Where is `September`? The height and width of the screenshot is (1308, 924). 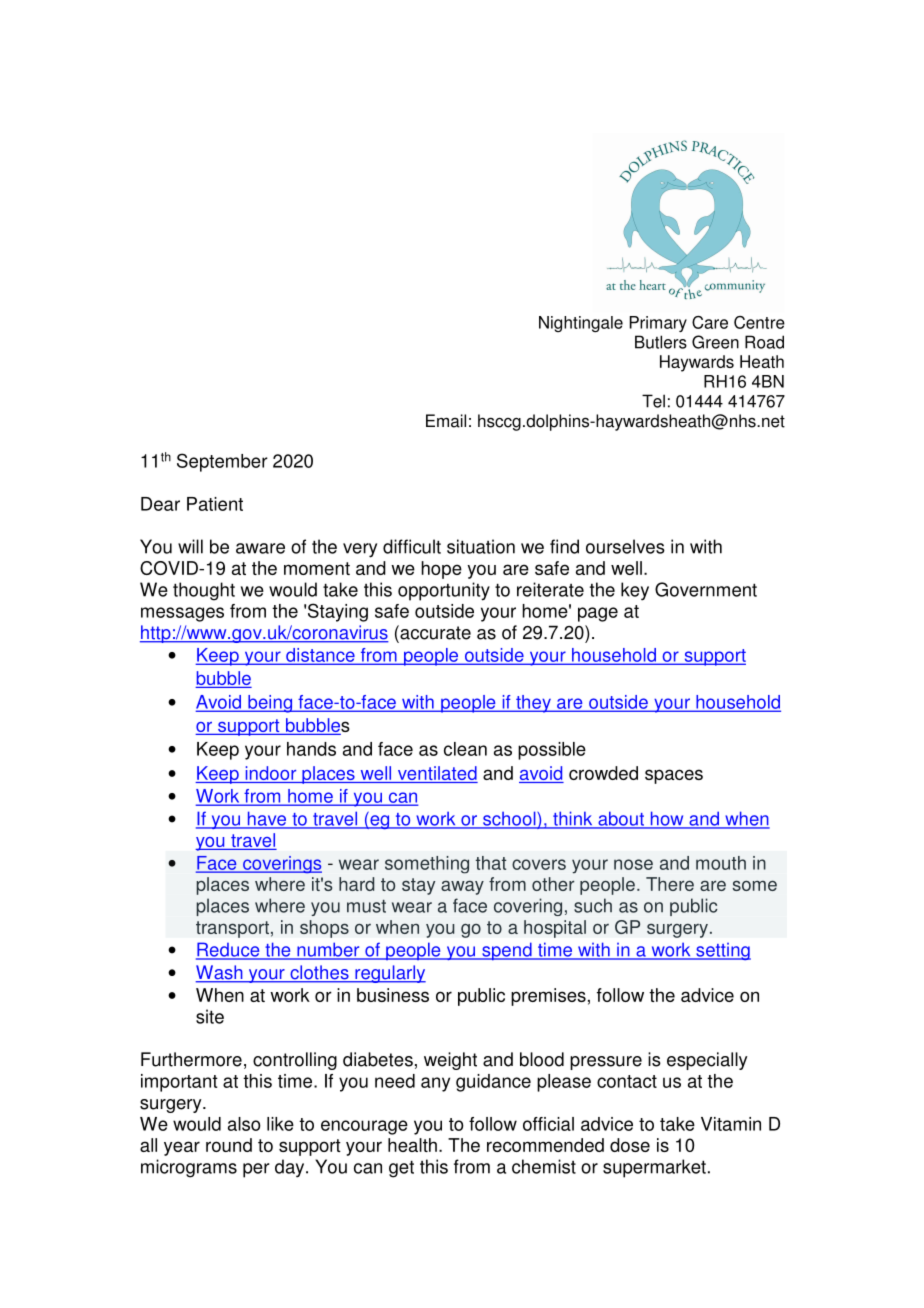
September is located at coordinates (222, 462).
